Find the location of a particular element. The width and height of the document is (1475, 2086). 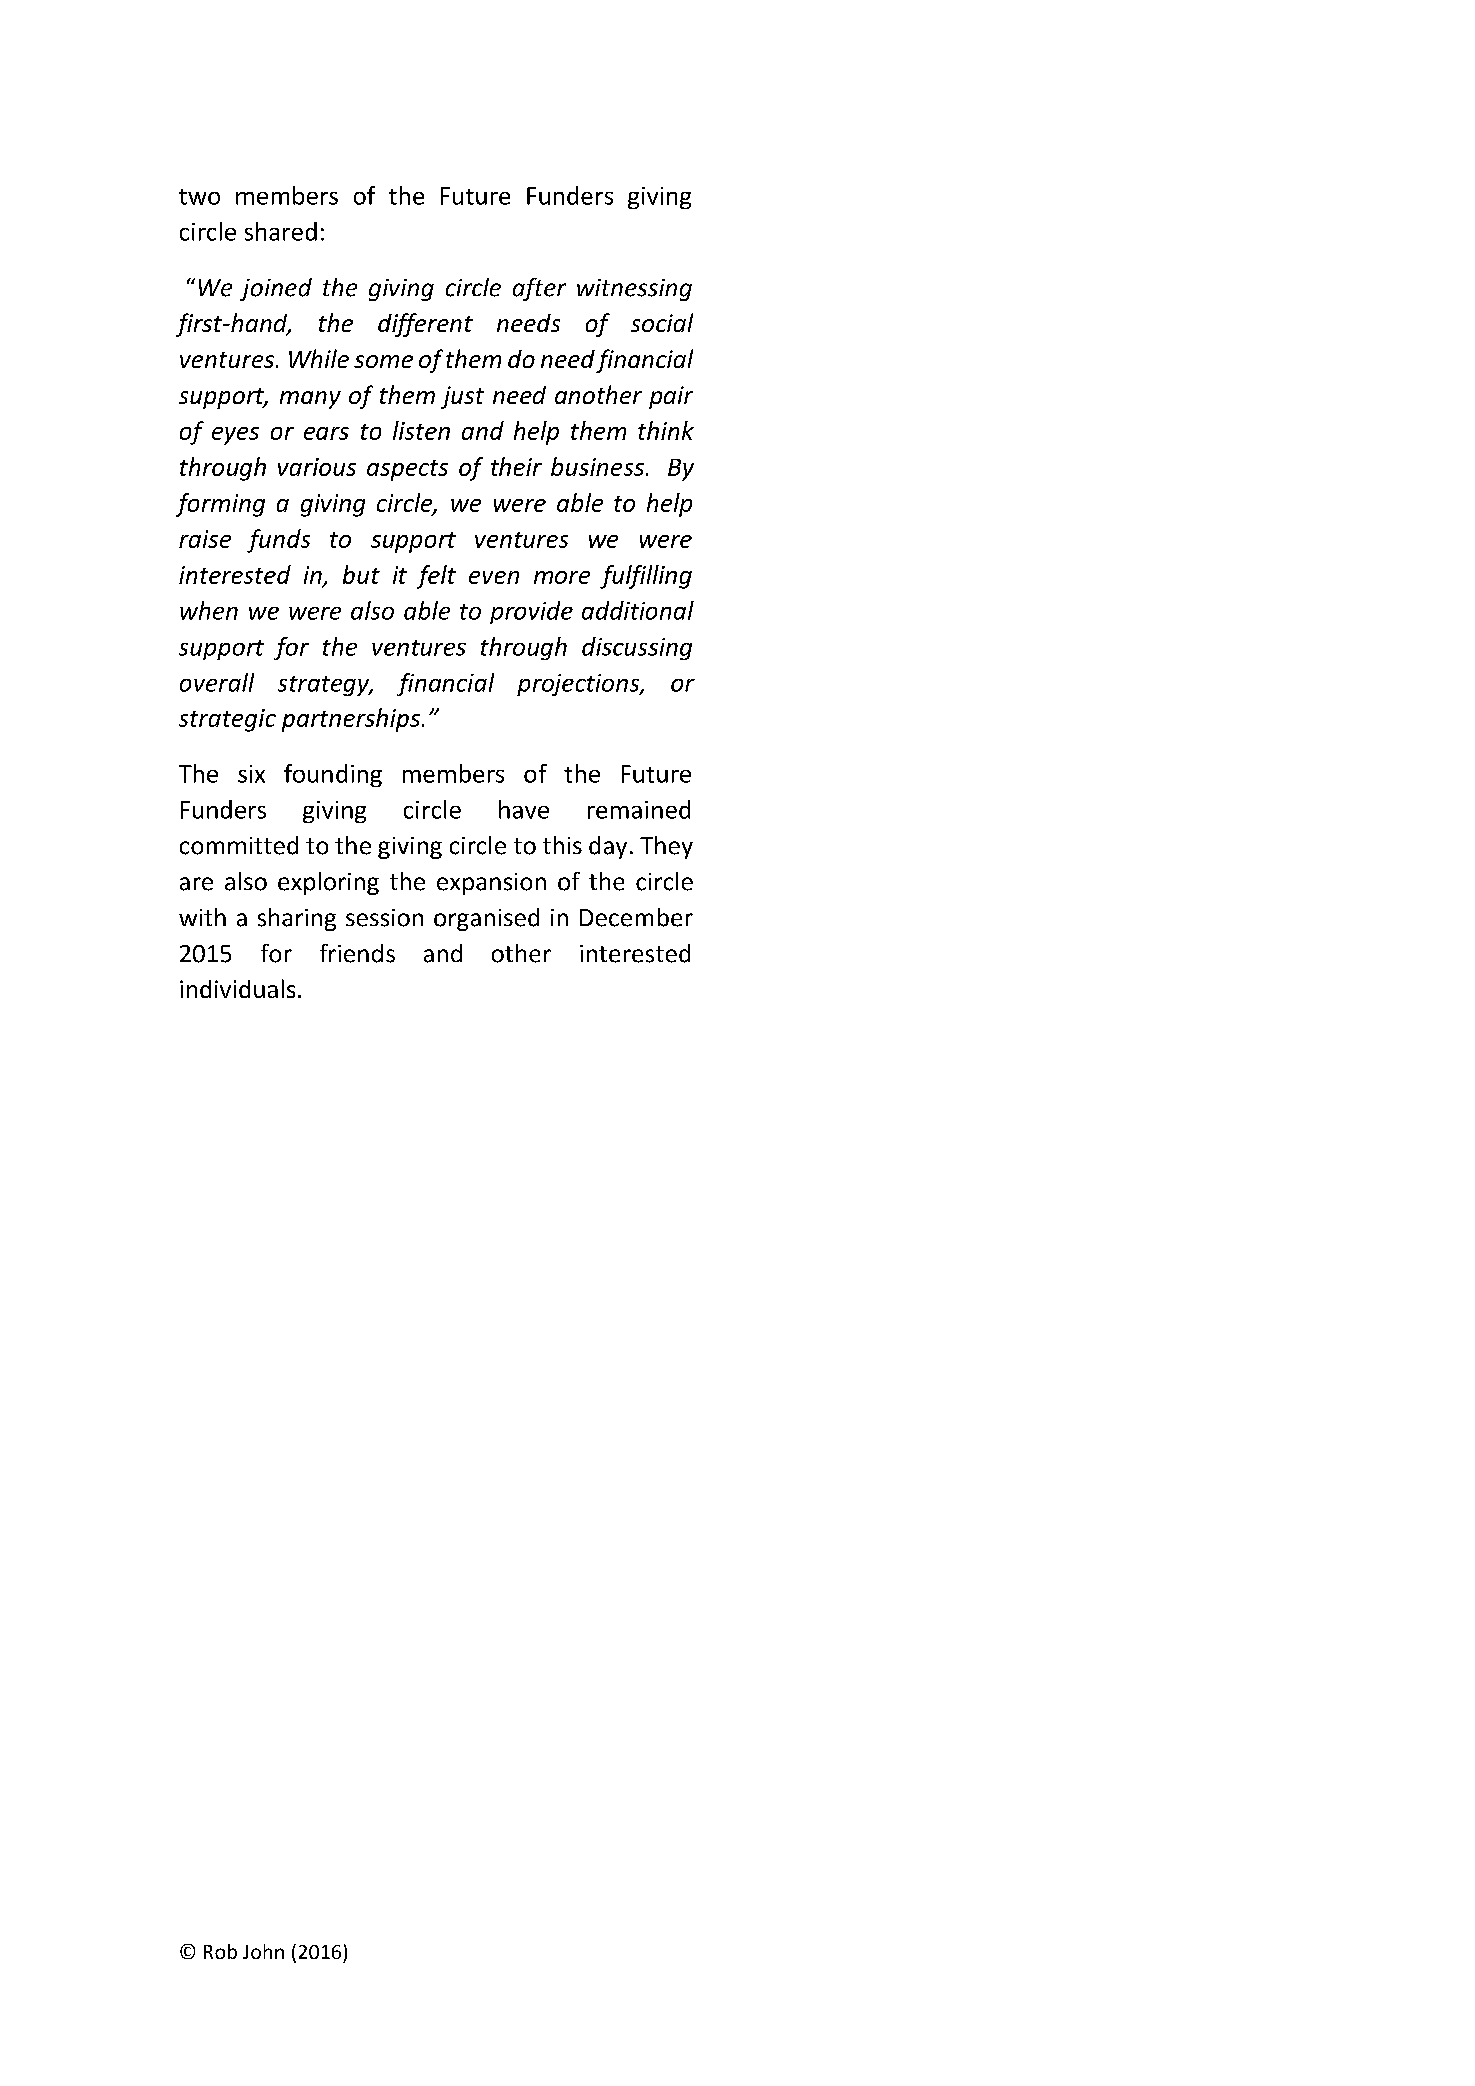

shared is located at coordinates (281, 231).
